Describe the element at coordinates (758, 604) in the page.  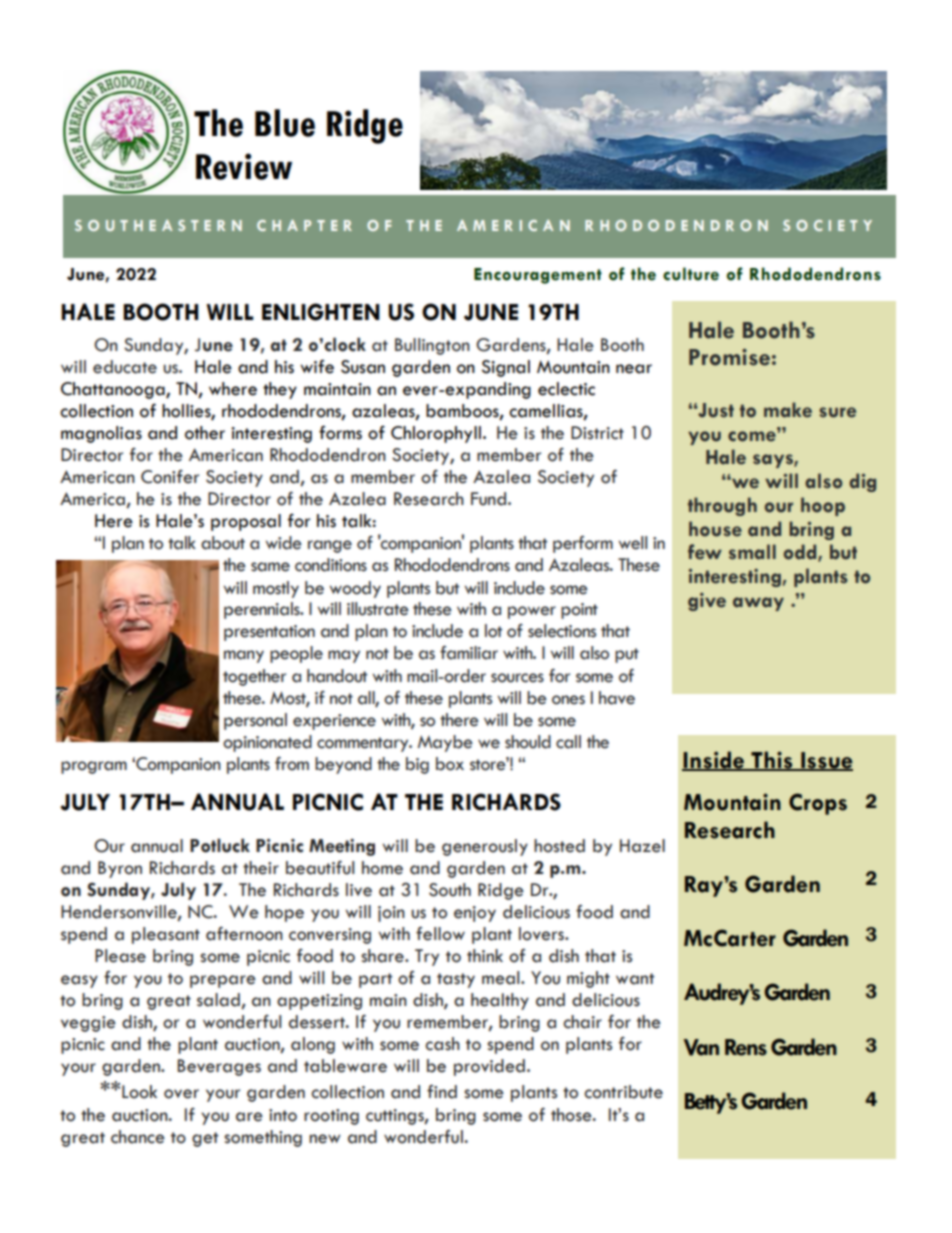
I see `away` at that location.
